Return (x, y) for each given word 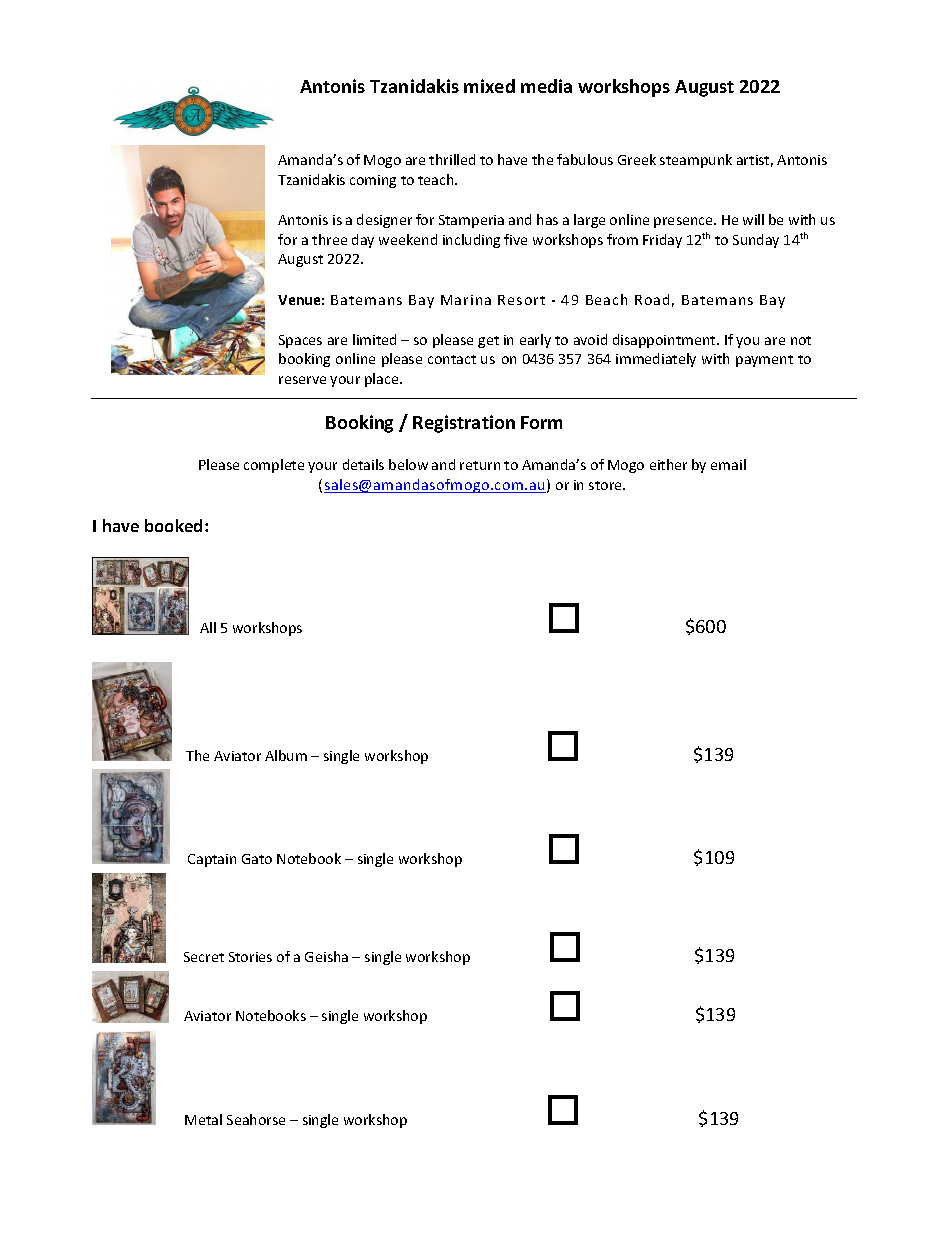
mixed (489, 86)
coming (373, 181)
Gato (257, 859)
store (606, 485)
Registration (464, 424)
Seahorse (256, 1119)
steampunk (696, 161)
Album (286, 755)
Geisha (326, 956)
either (668, 464)
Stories (250, 957)
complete (274, 466)
